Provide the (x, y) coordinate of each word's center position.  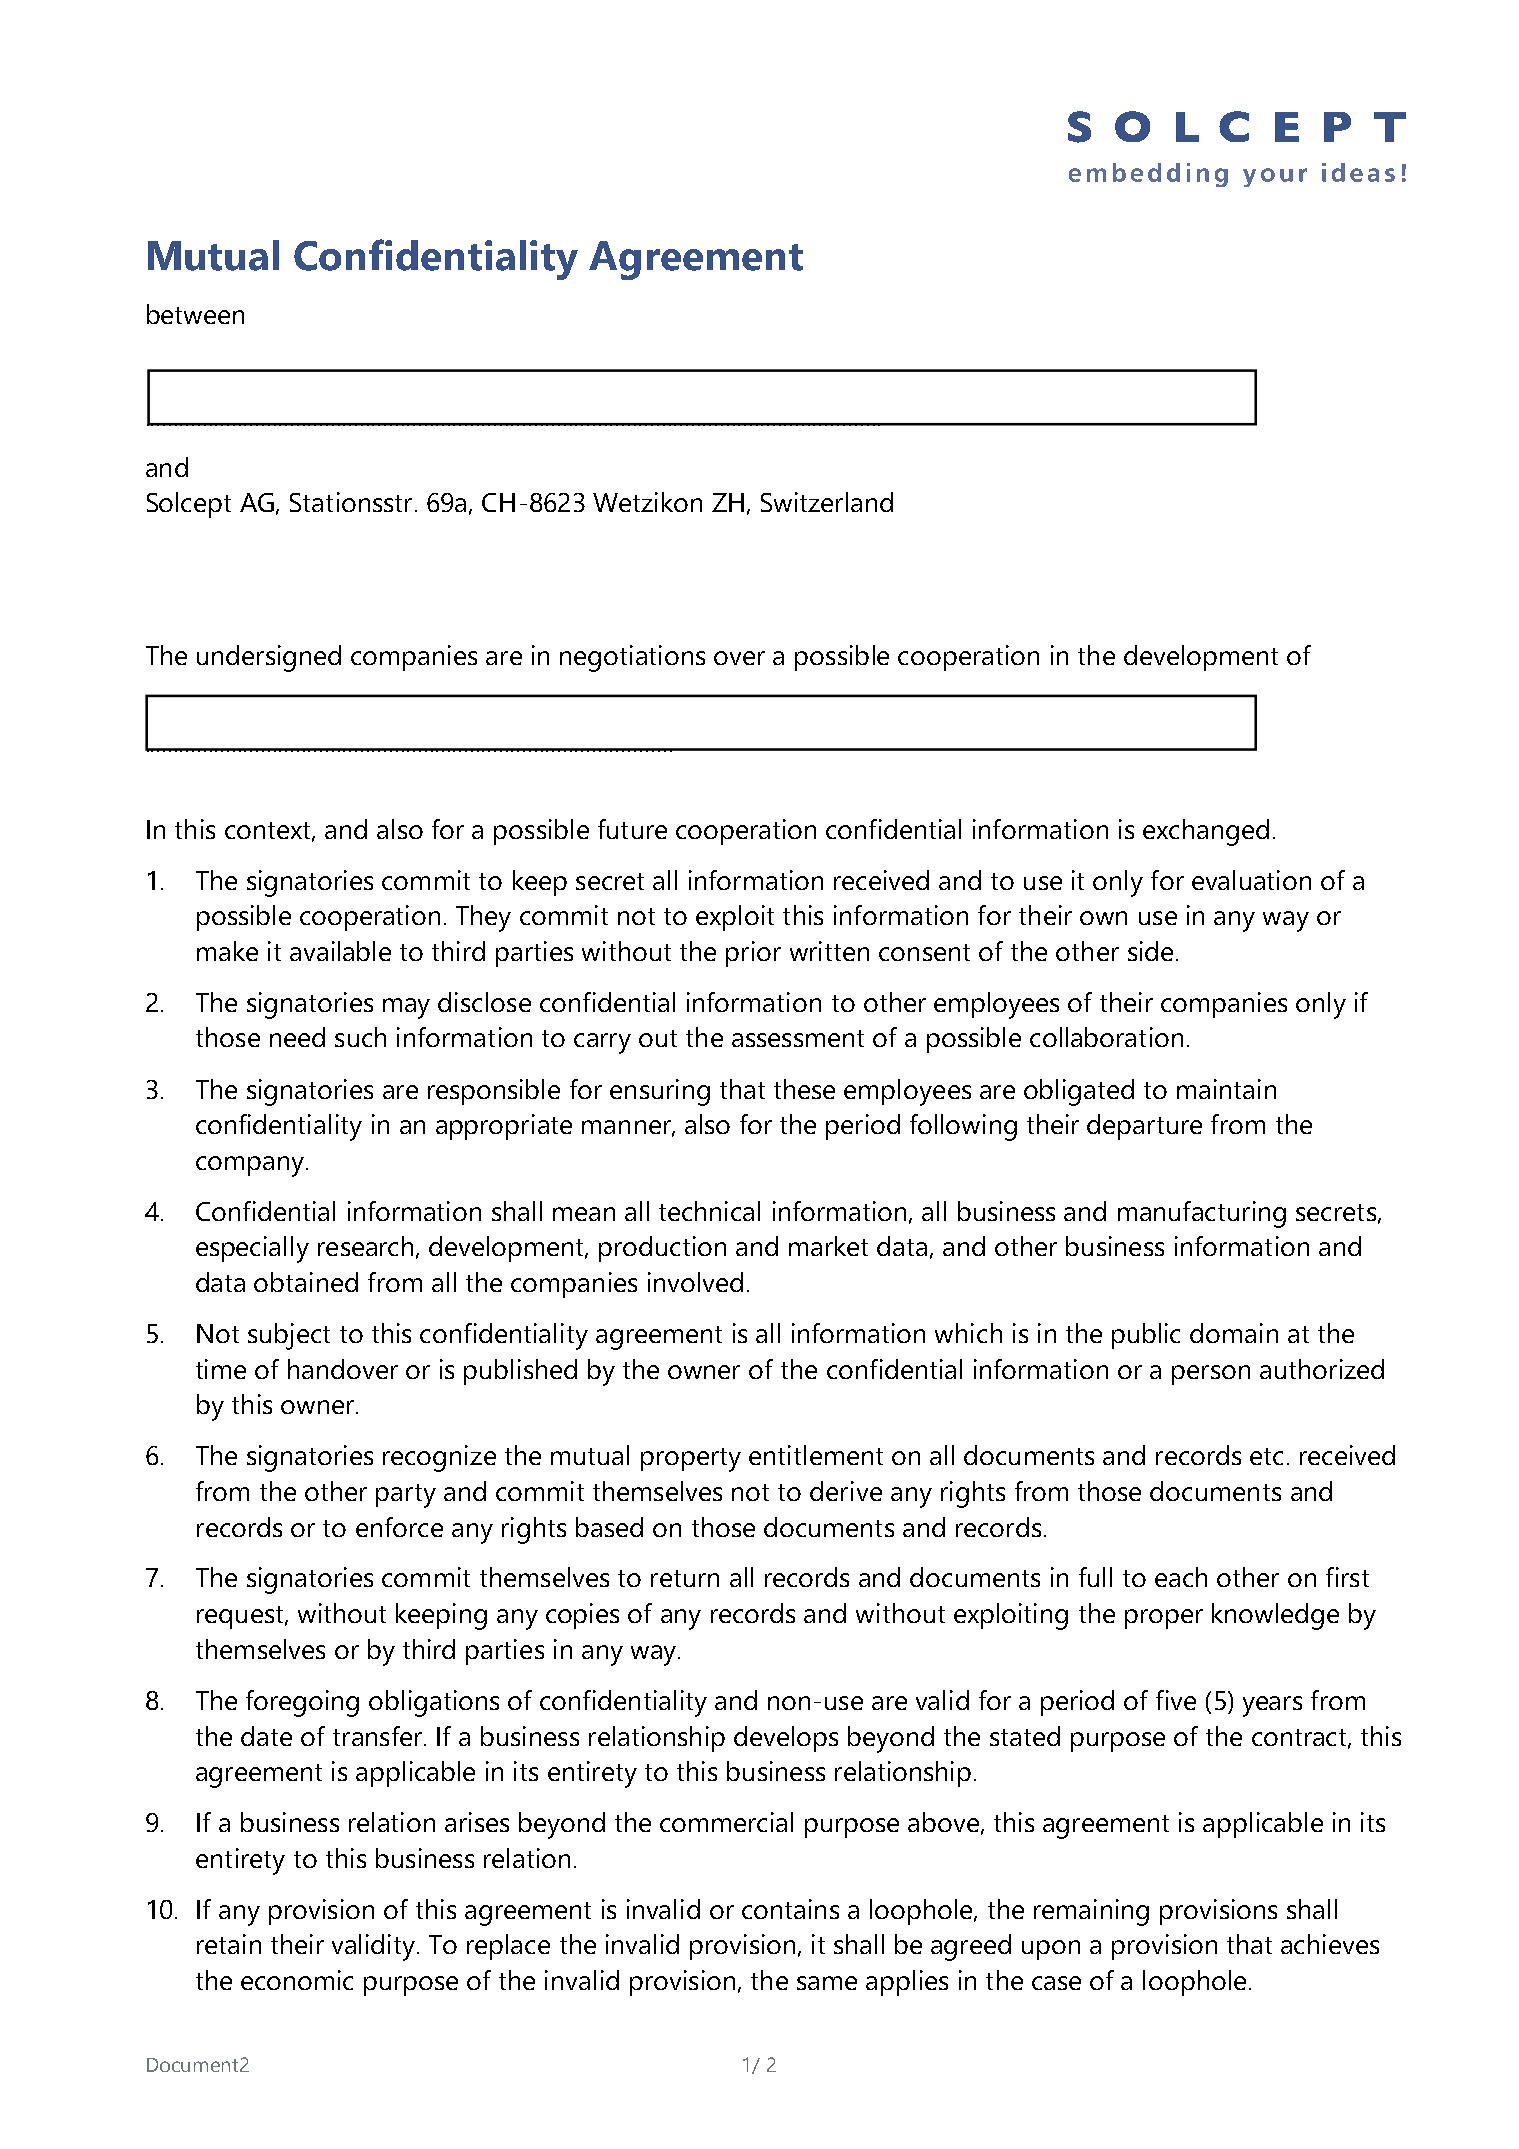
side (1150, 951)
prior (753, 954)
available (340, 951)
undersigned (269, 658)
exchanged (1206, 832)
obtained (306, 1282)
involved (695, 1282)
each (1181, 1577)
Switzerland (827, 502)
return (685, 1578)
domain (1234, 1333)
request (241, 1617)
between (195, 314)
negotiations (632, 658)
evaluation (1251, 880)
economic (297, 1980)
